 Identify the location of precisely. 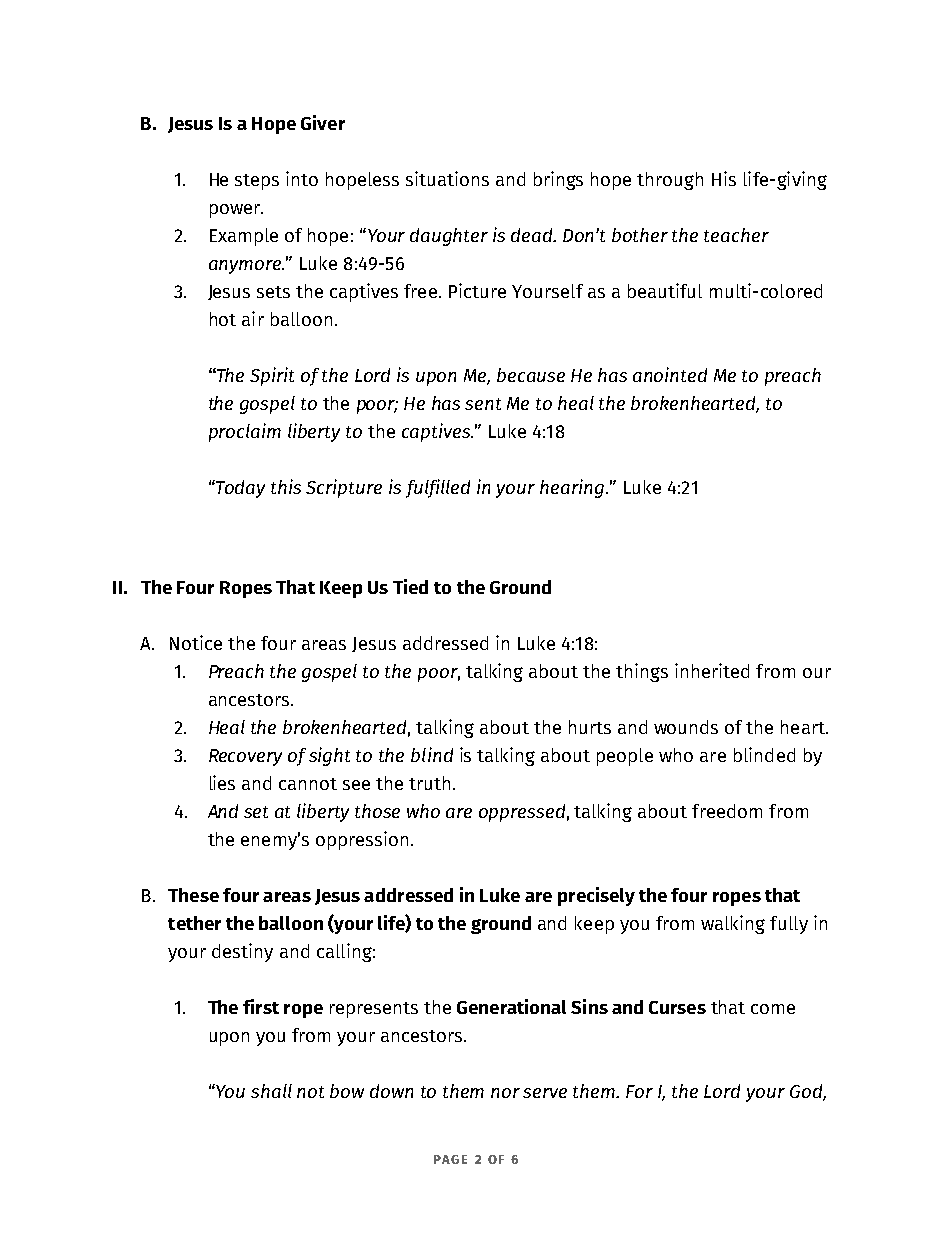
(596, 896).
